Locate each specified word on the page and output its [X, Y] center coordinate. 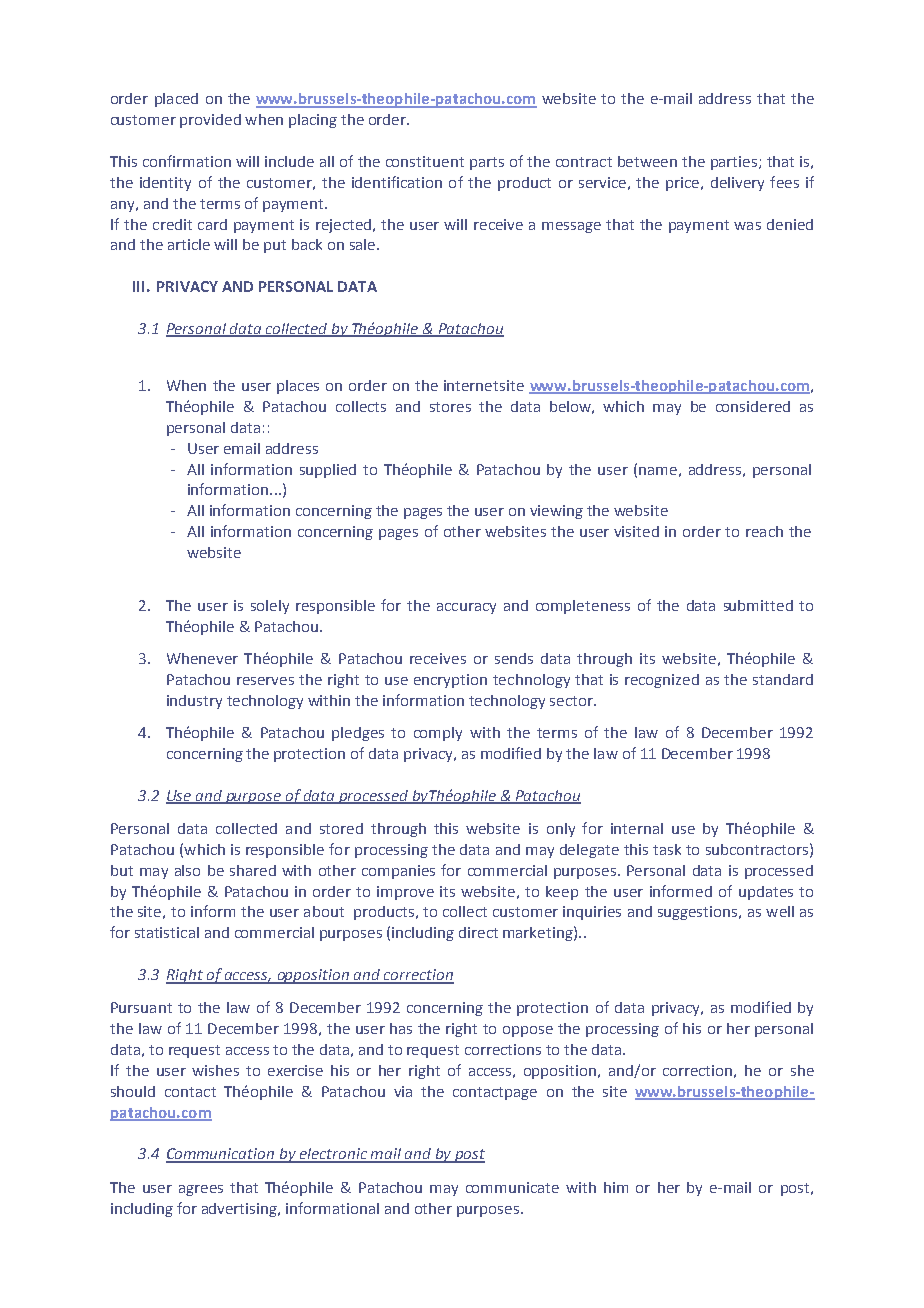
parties [734, 163]
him [616, 1187]
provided [210, 121]
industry [194, 702]
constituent [425, 161]
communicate [512, 1187]
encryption [450, 681]
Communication [221, 1155]
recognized [662, 681]
